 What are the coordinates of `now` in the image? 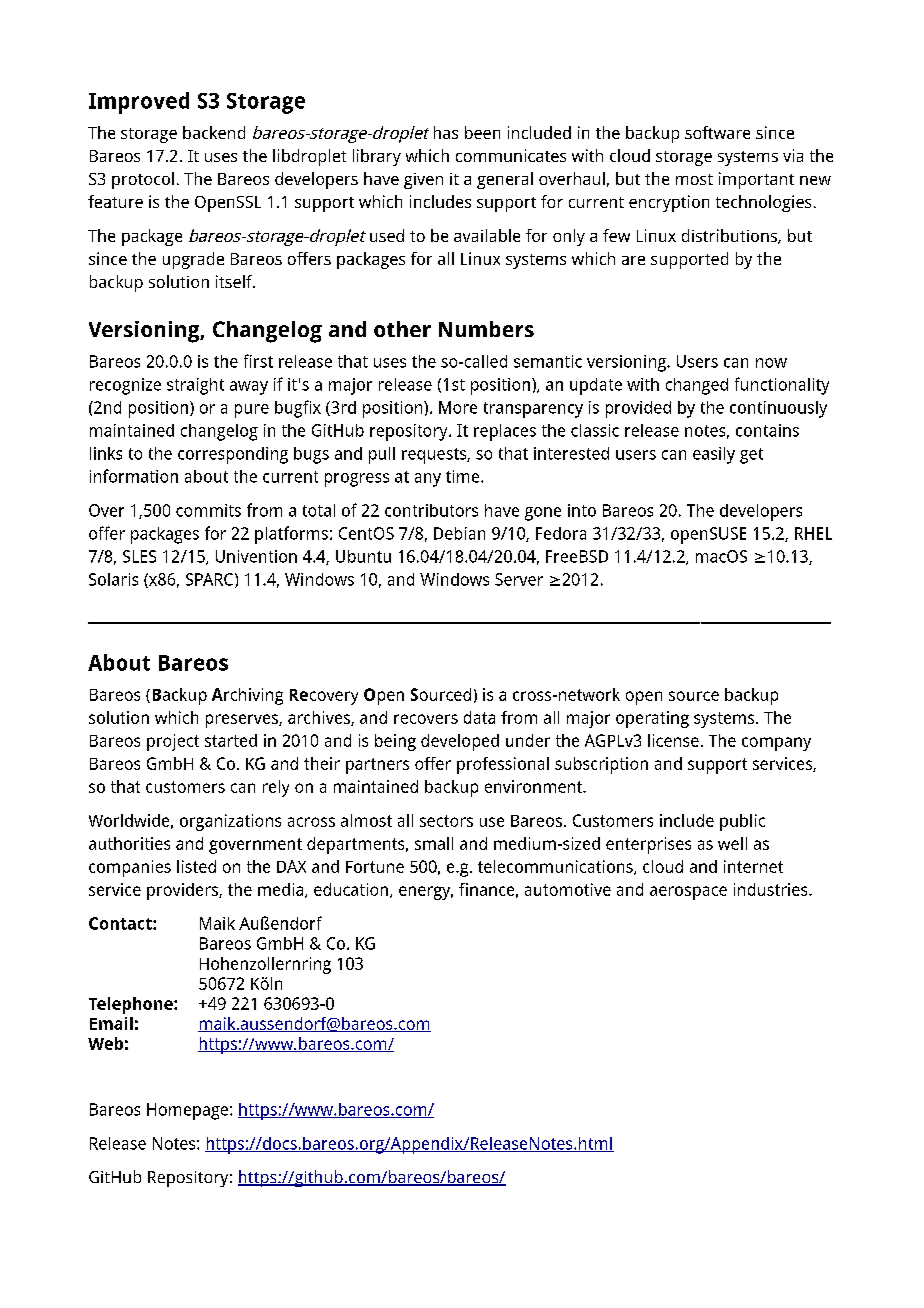 It's located at (771, 363).
